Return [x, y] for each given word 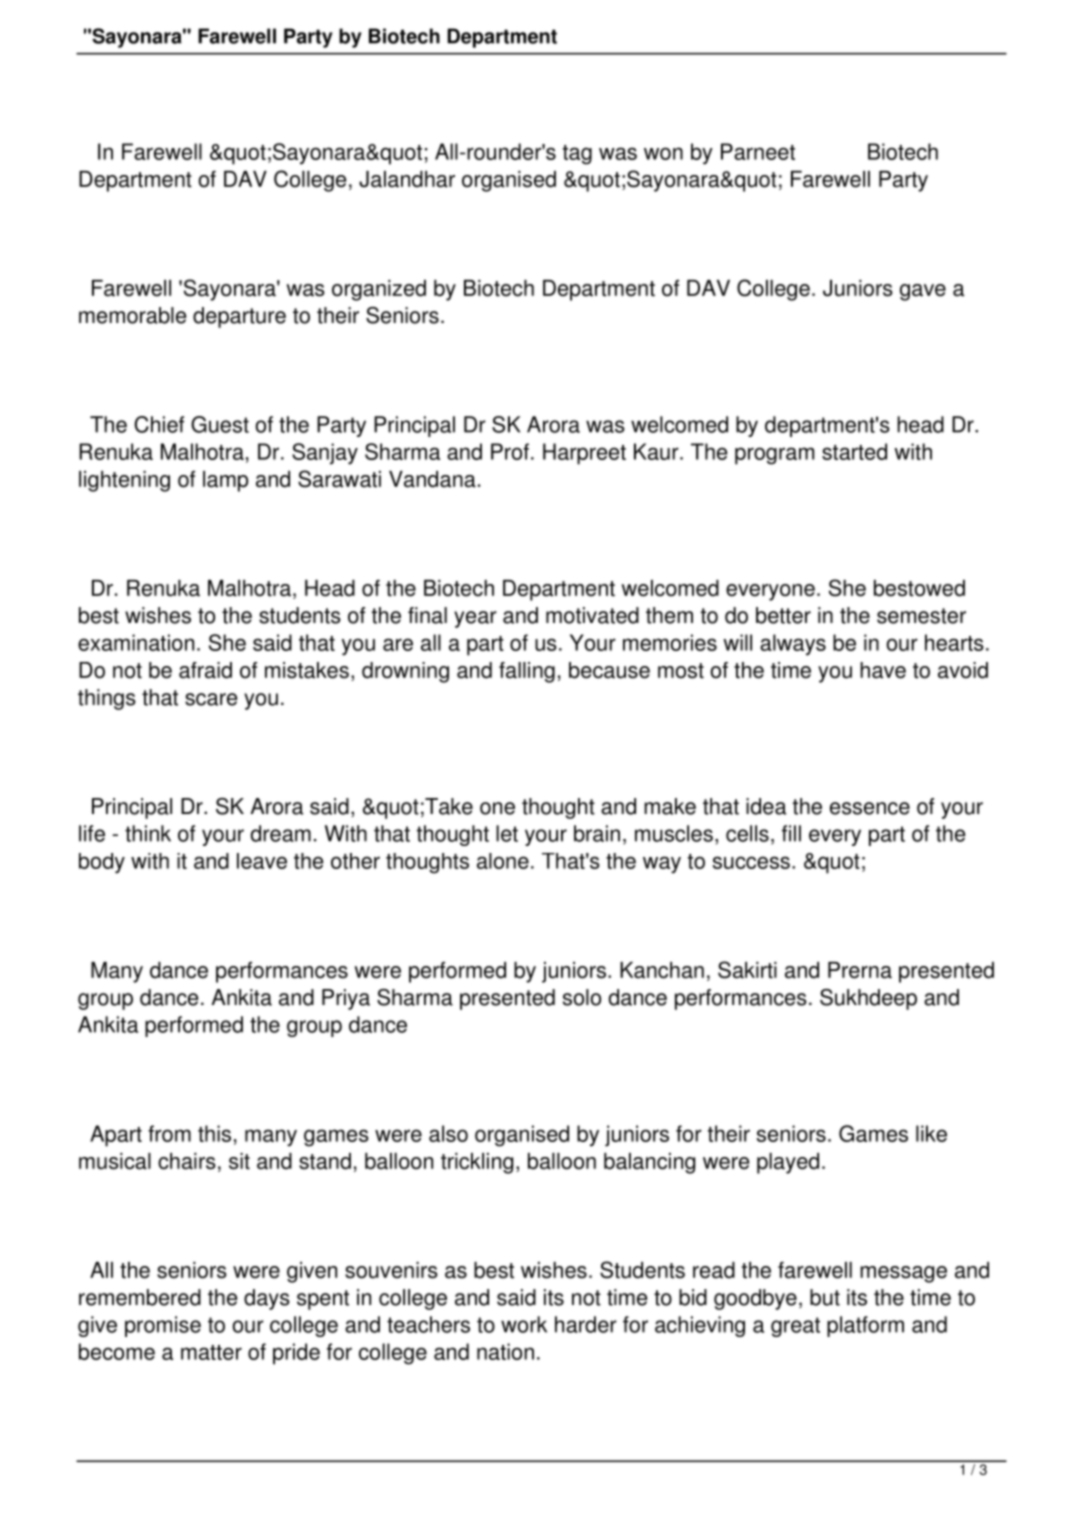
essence [870, 808]
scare [211, 699]
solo [582, 997]
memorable [132, 315]
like [931, 1133]
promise [163, 1326]
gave [923, 292]
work [524, 1324]
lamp [225, 481]
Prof [510, 451]
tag [577, 155]
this [214, 1133]
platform [865, 1326]
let [507, 833]
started [854, 451]
